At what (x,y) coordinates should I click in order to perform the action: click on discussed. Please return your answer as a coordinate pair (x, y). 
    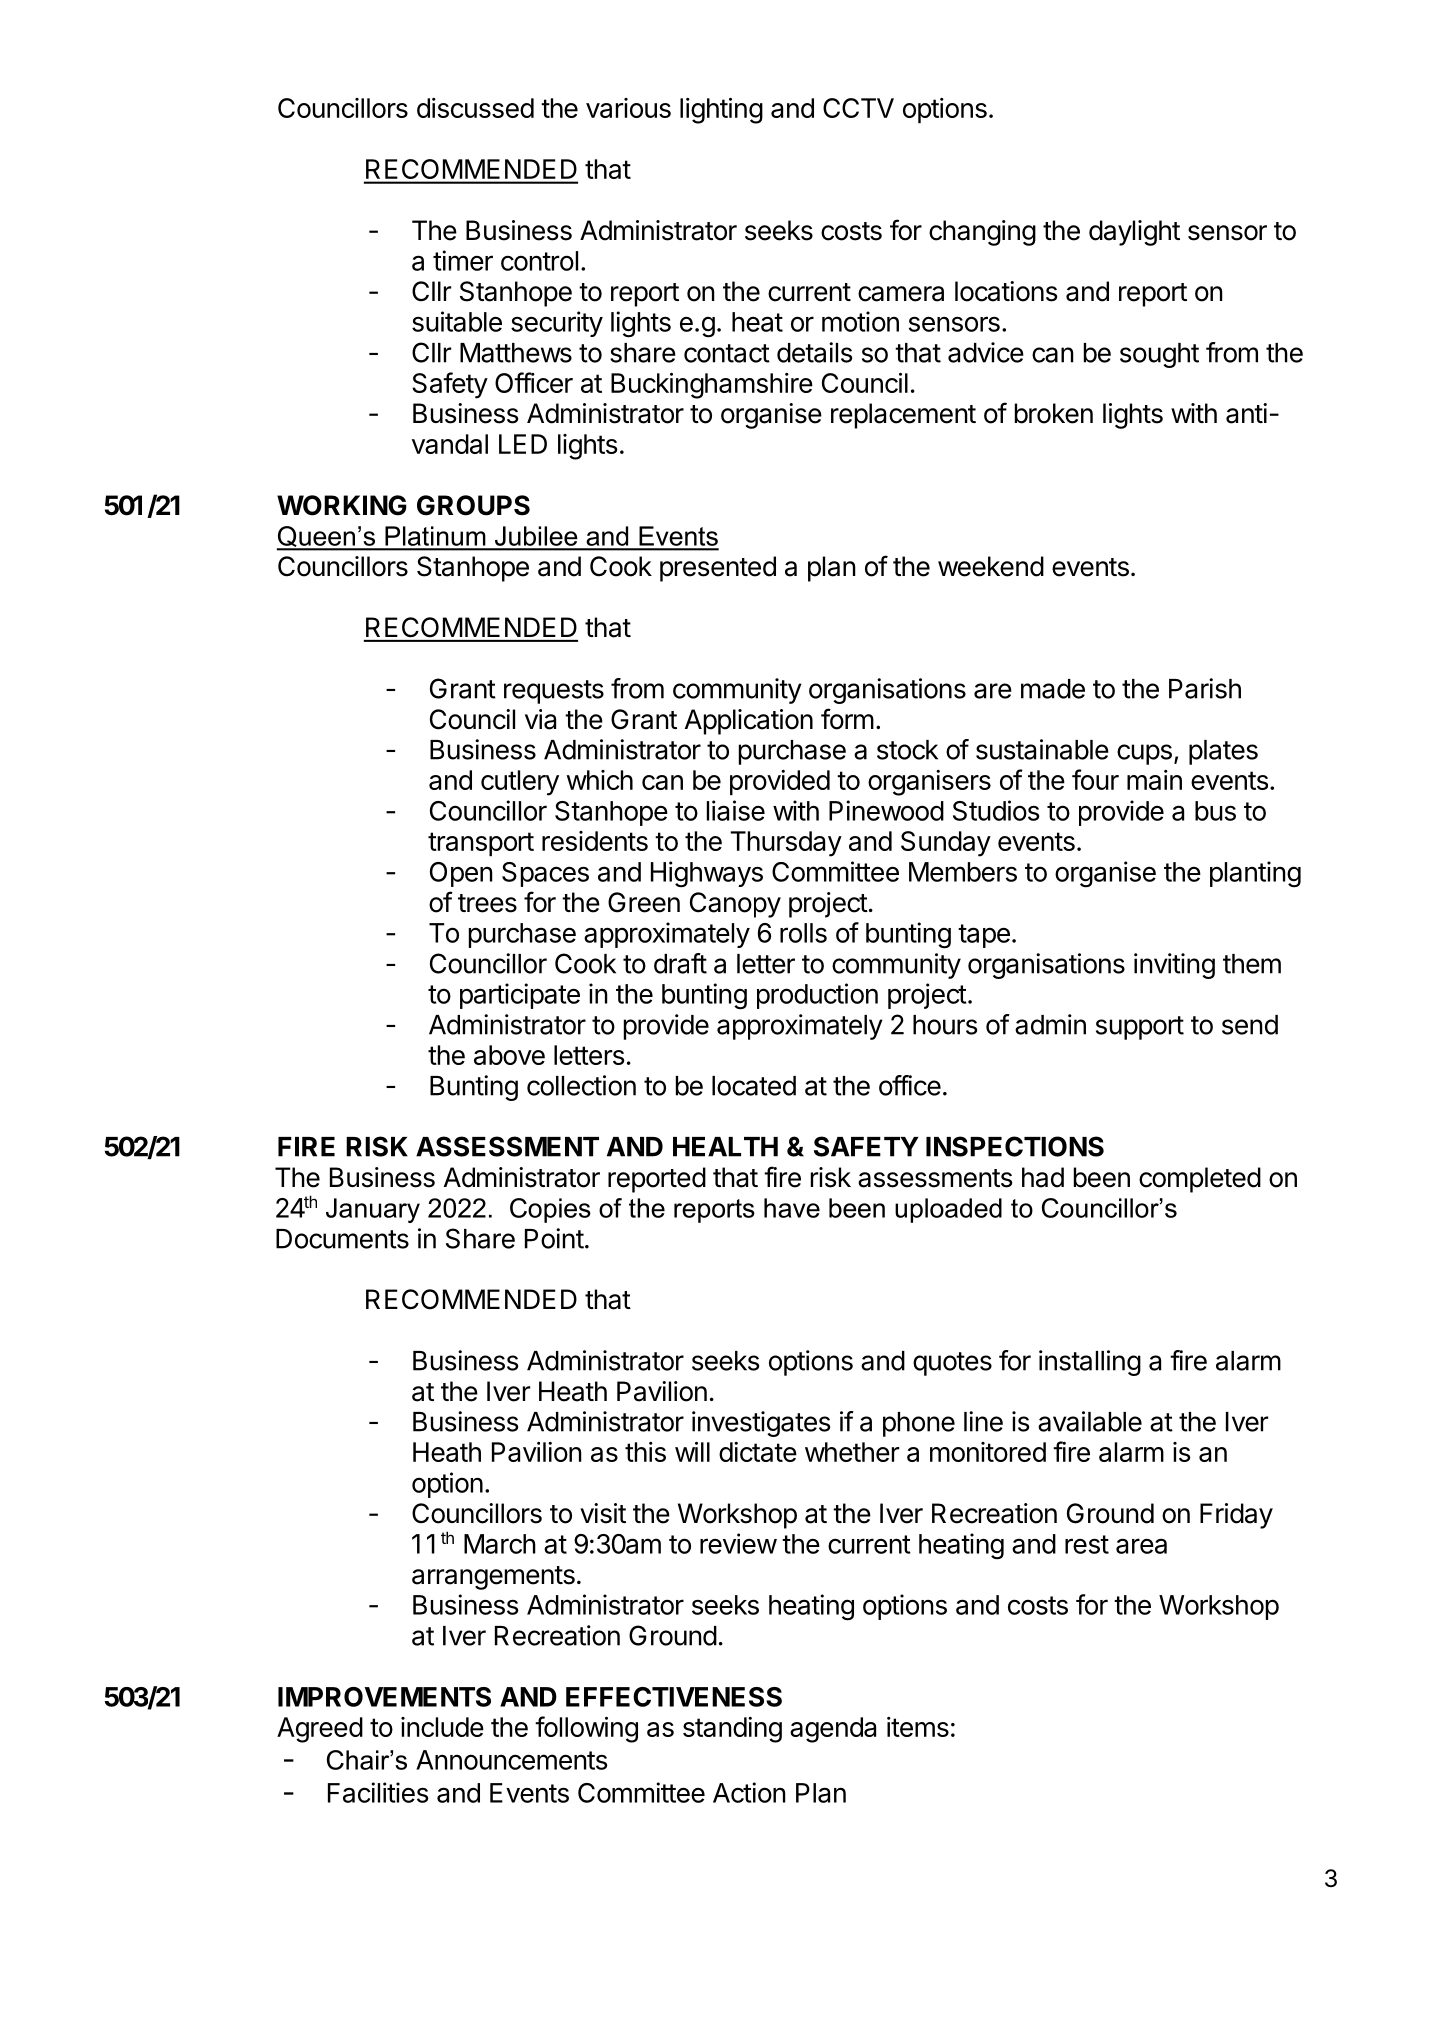
    Looking at the image, I should click on (475, 108).
